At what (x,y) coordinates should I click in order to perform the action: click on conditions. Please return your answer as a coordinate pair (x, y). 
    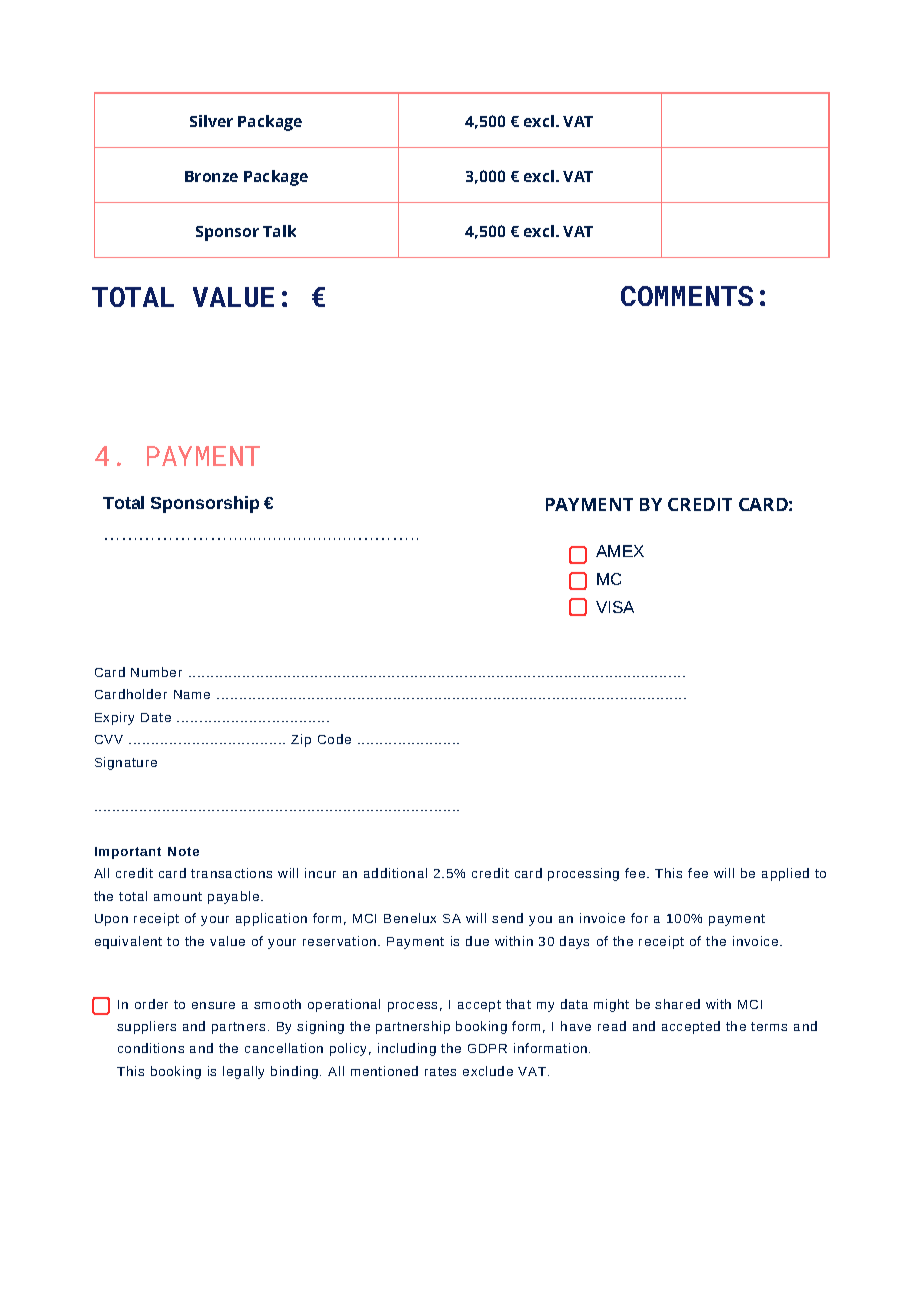
    Looking at the image, I should click on (151, 1048).
